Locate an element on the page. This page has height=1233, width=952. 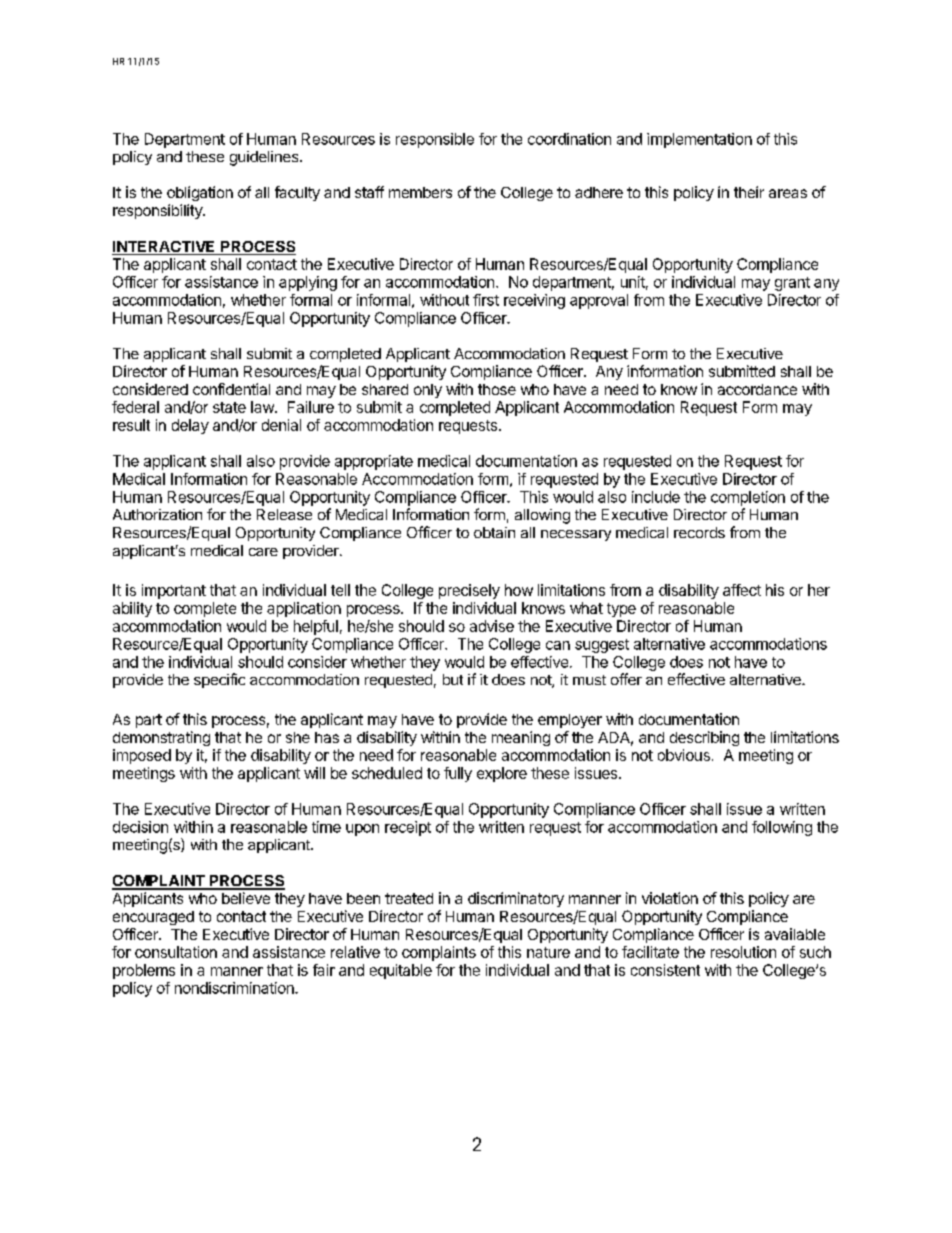
nature is located at coordinates (548, 952).
